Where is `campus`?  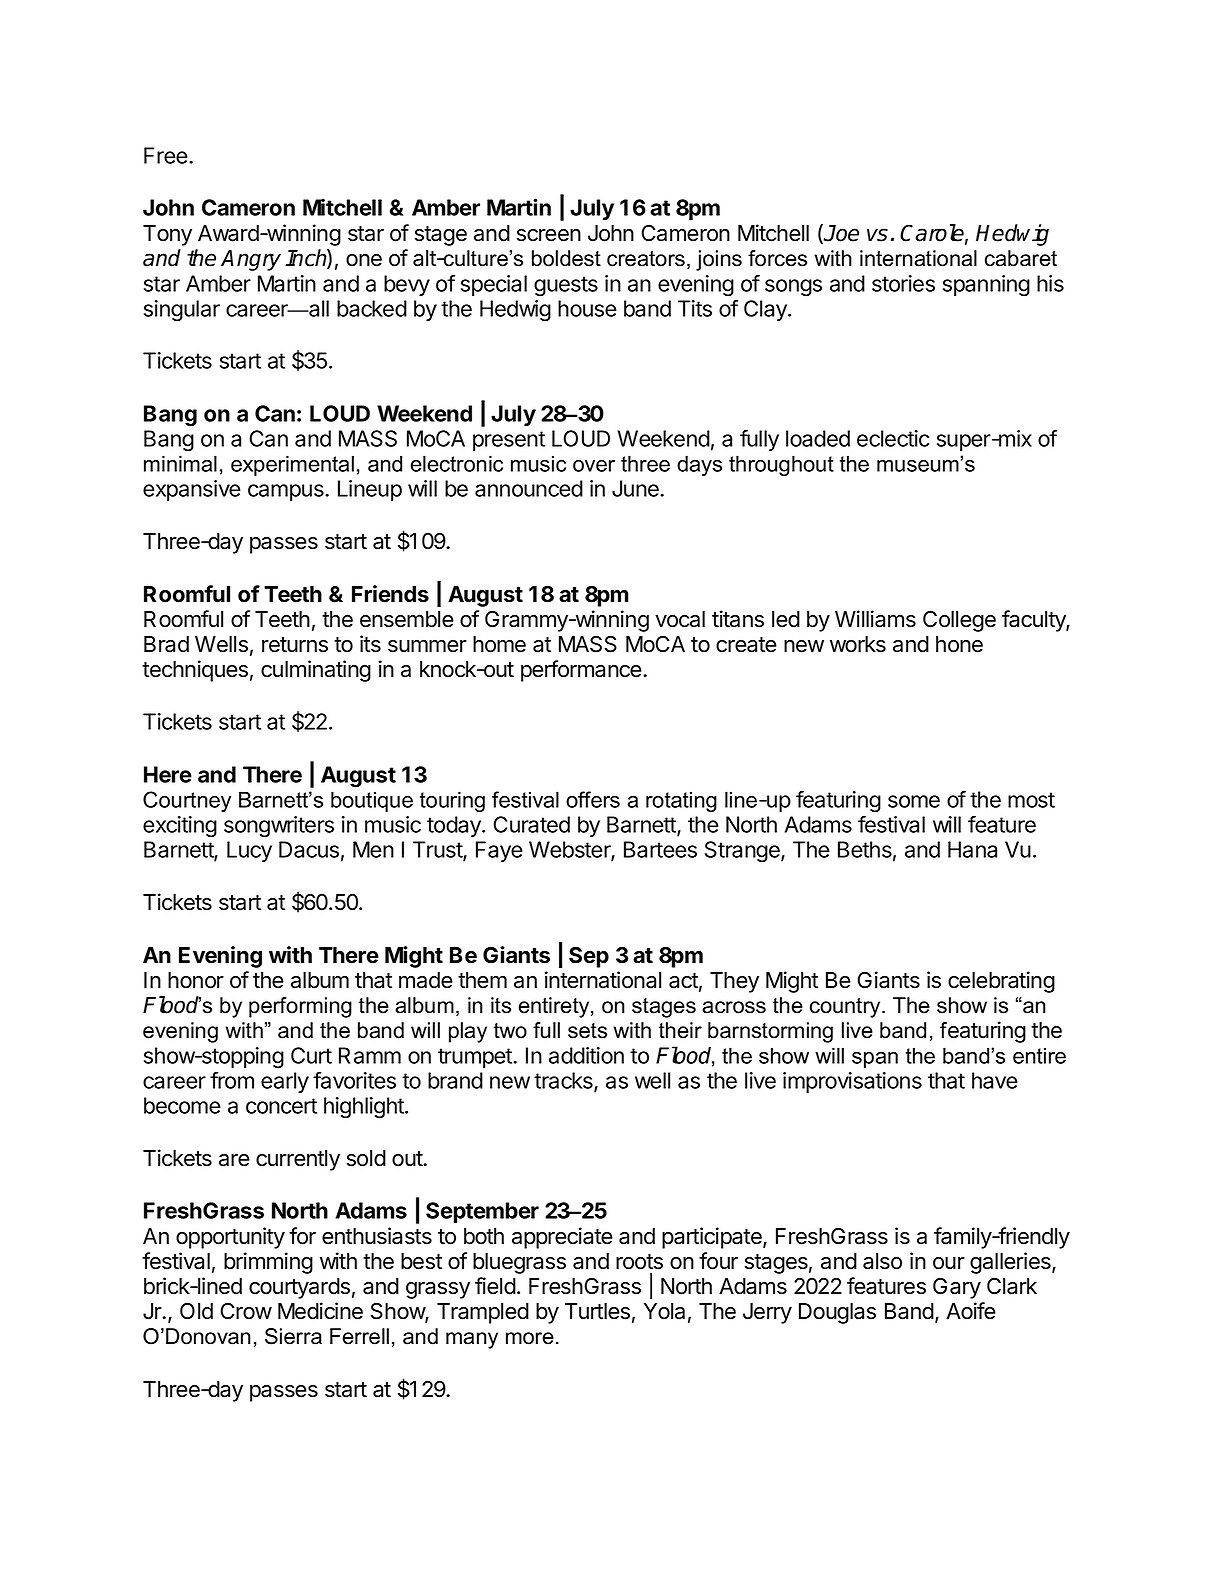 campus is located at coordinates (287, 492).
